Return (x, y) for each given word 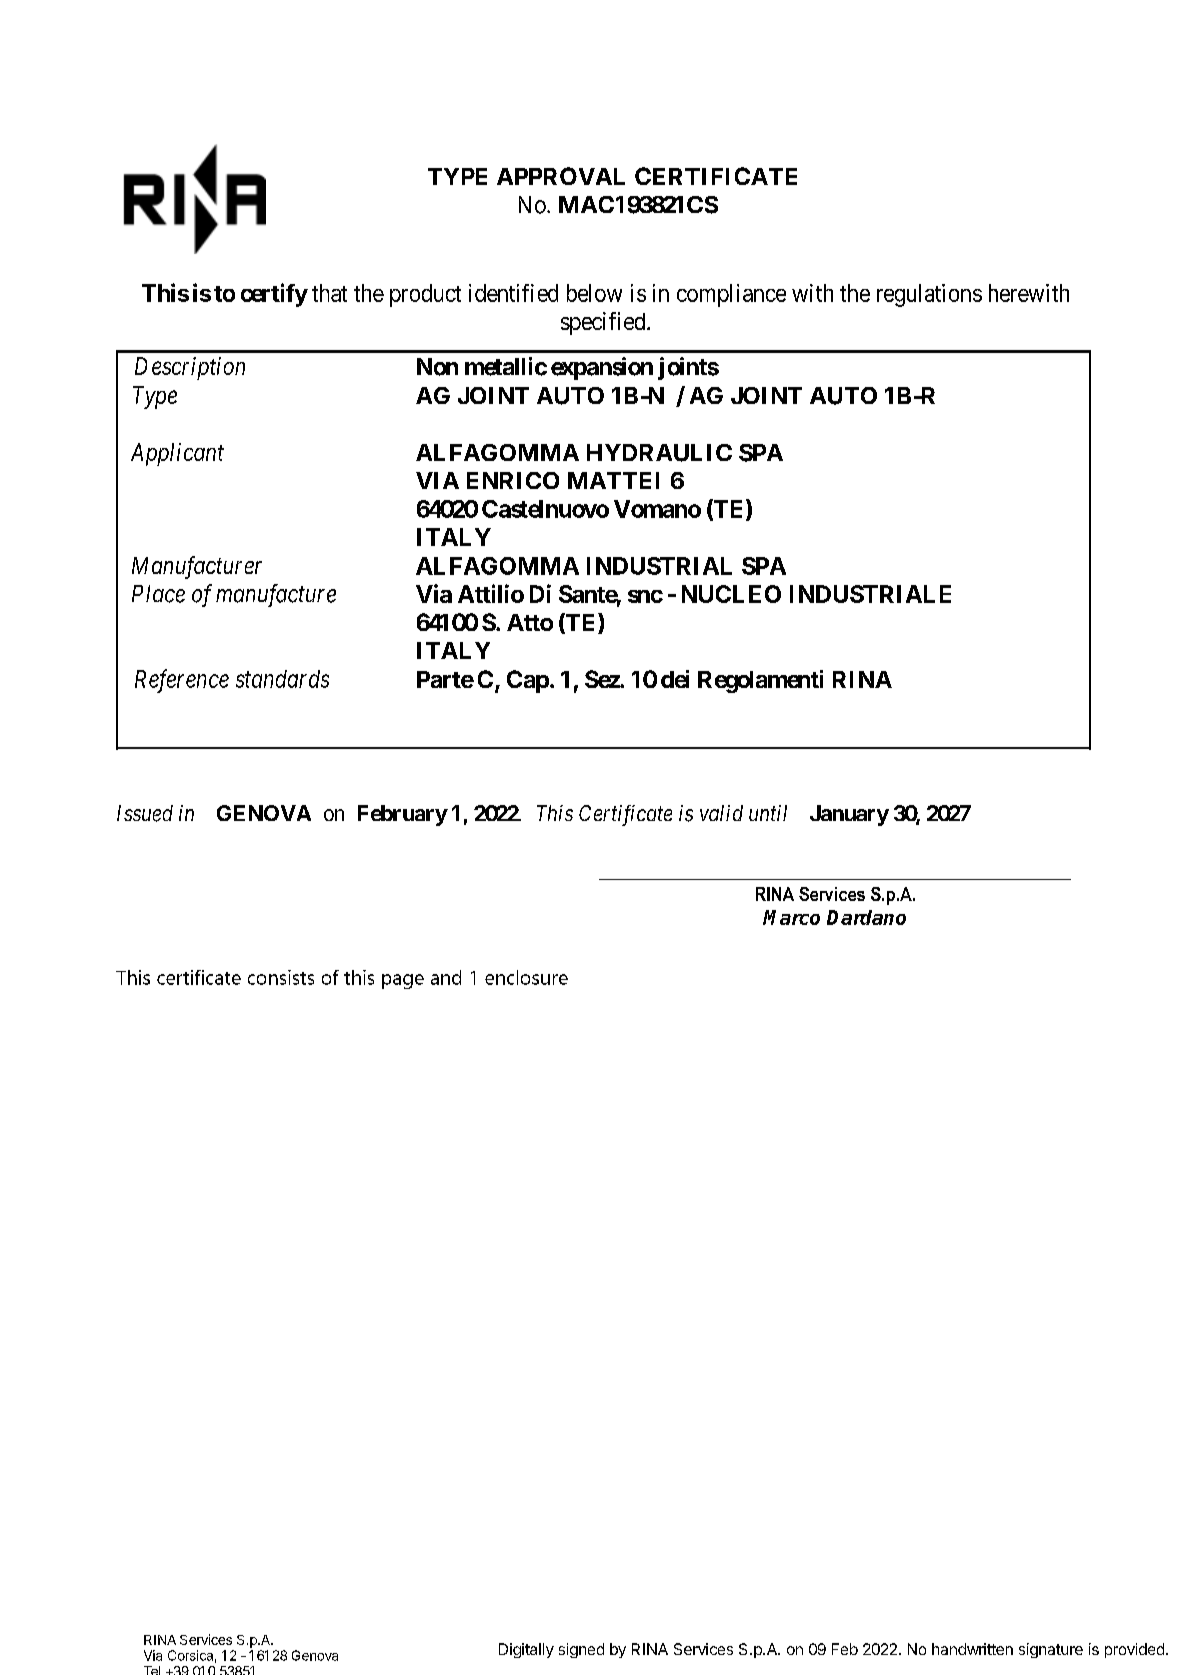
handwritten (972, 1649)
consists (281, 977)
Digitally (526, 1650)
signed (581, 1650)
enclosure (526, 977)
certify (274, 295)
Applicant (177, 454)
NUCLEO (731, 594)
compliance (731, 295)
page (403, 981)
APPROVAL (561, 176)
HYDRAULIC (659, 453)
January (849, 815)
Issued (145, 813)
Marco (791, 917)
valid (721, 813)
